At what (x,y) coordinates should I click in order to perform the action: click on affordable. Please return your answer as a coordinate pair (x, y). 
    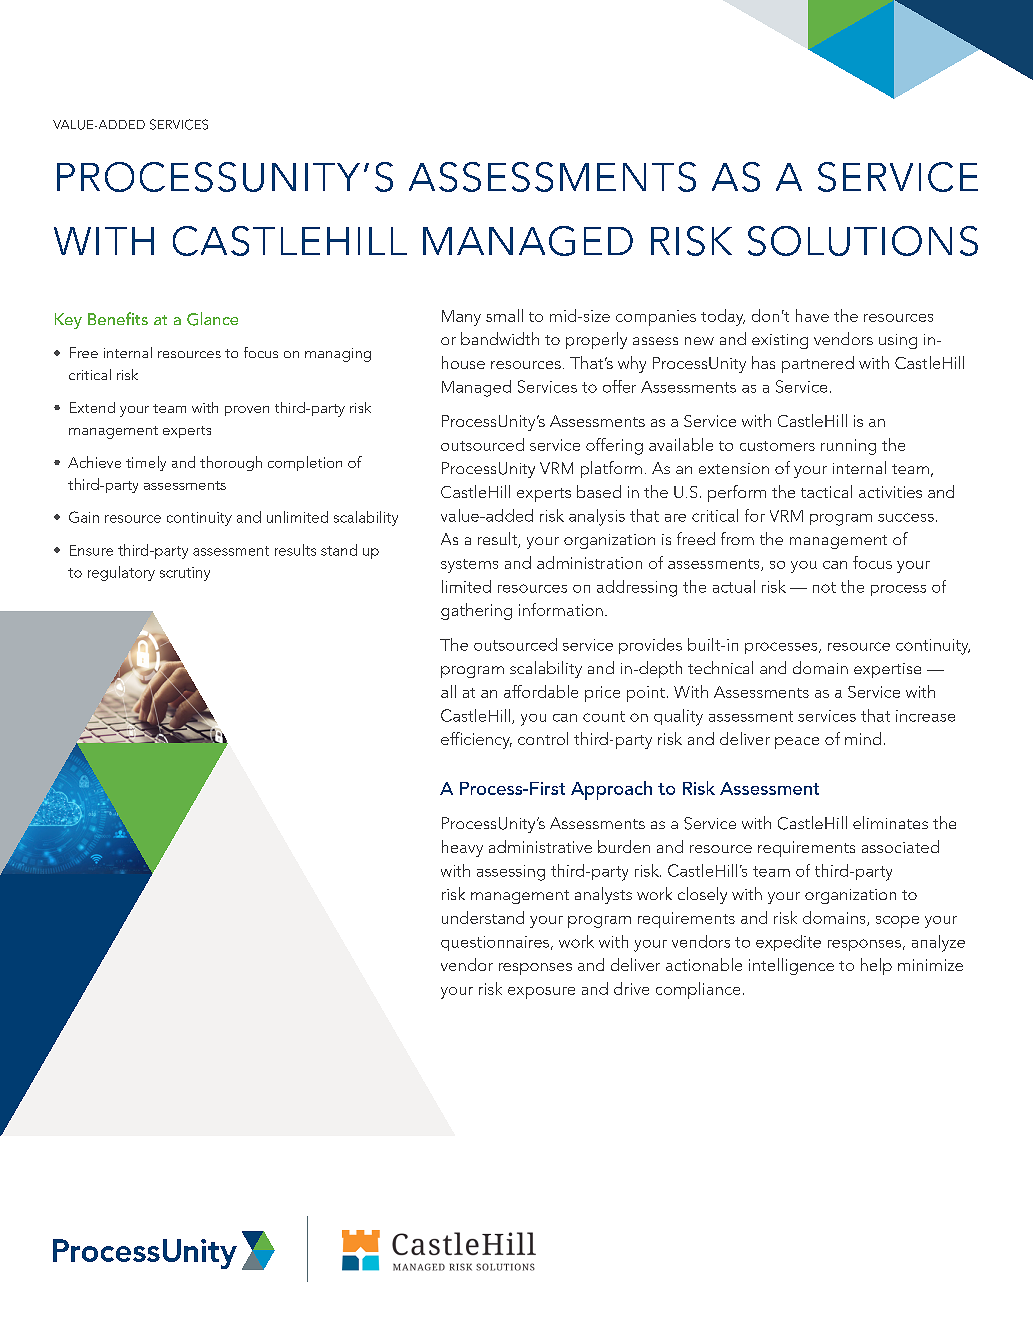
    Looking at the image, I should click on (541, 691).
